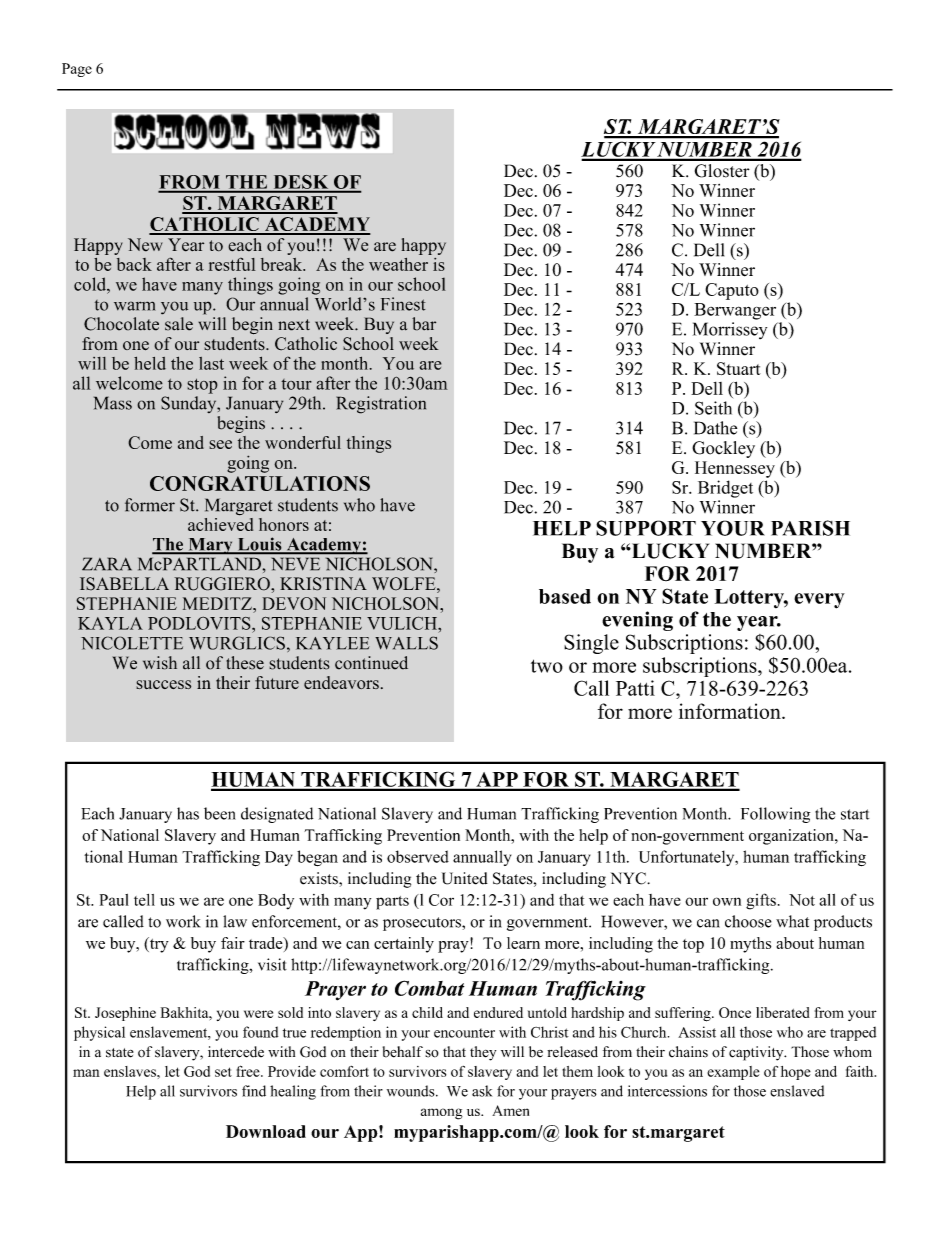  What do you see at coordinates (732, 291) in the image?
I see `Caputo` at bounding box center [732, 291].
